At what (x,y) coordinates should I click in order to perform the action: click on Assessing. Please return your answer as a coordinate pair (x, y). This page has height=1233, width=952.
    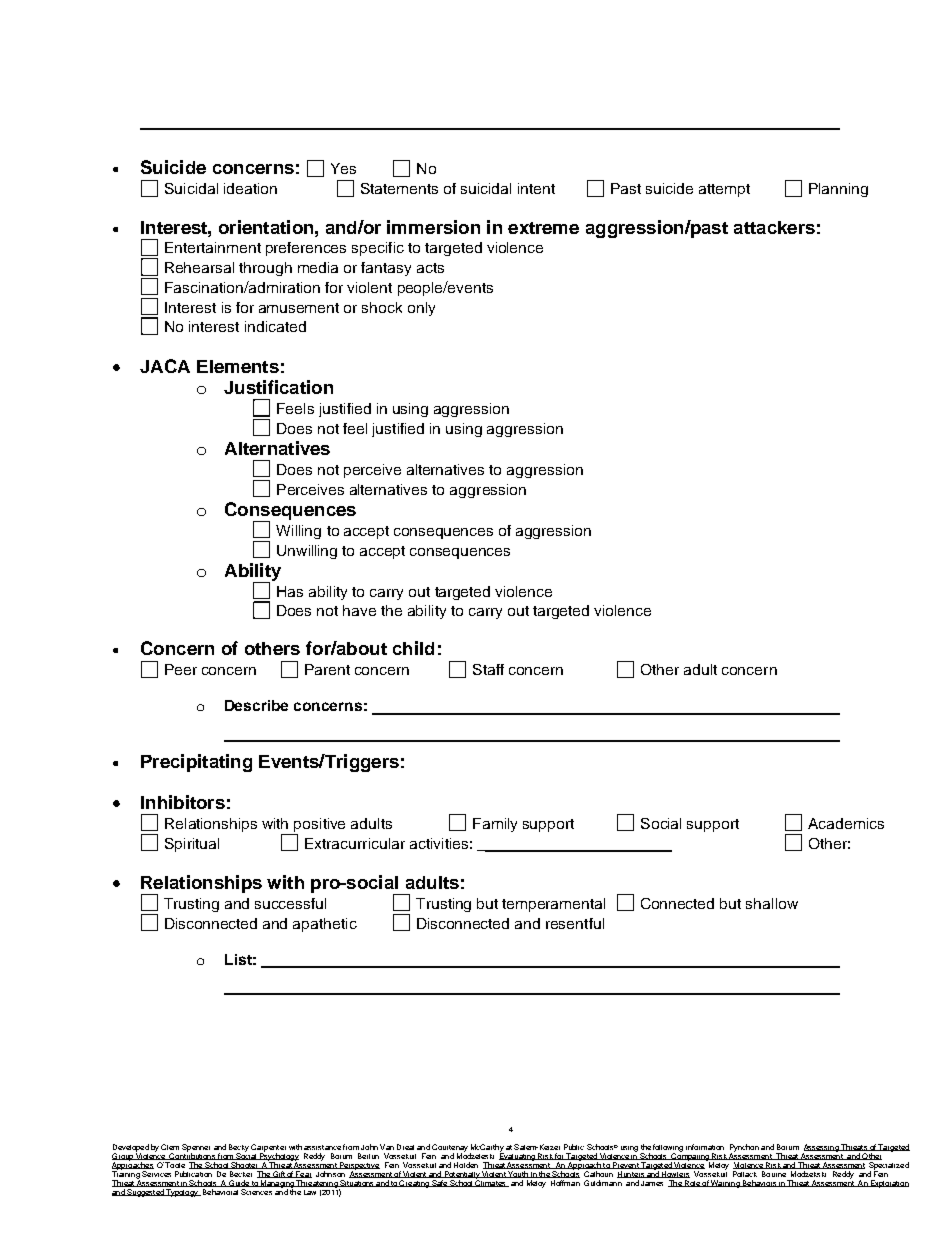
    Looking at the image, I should click on (821, 1149).
